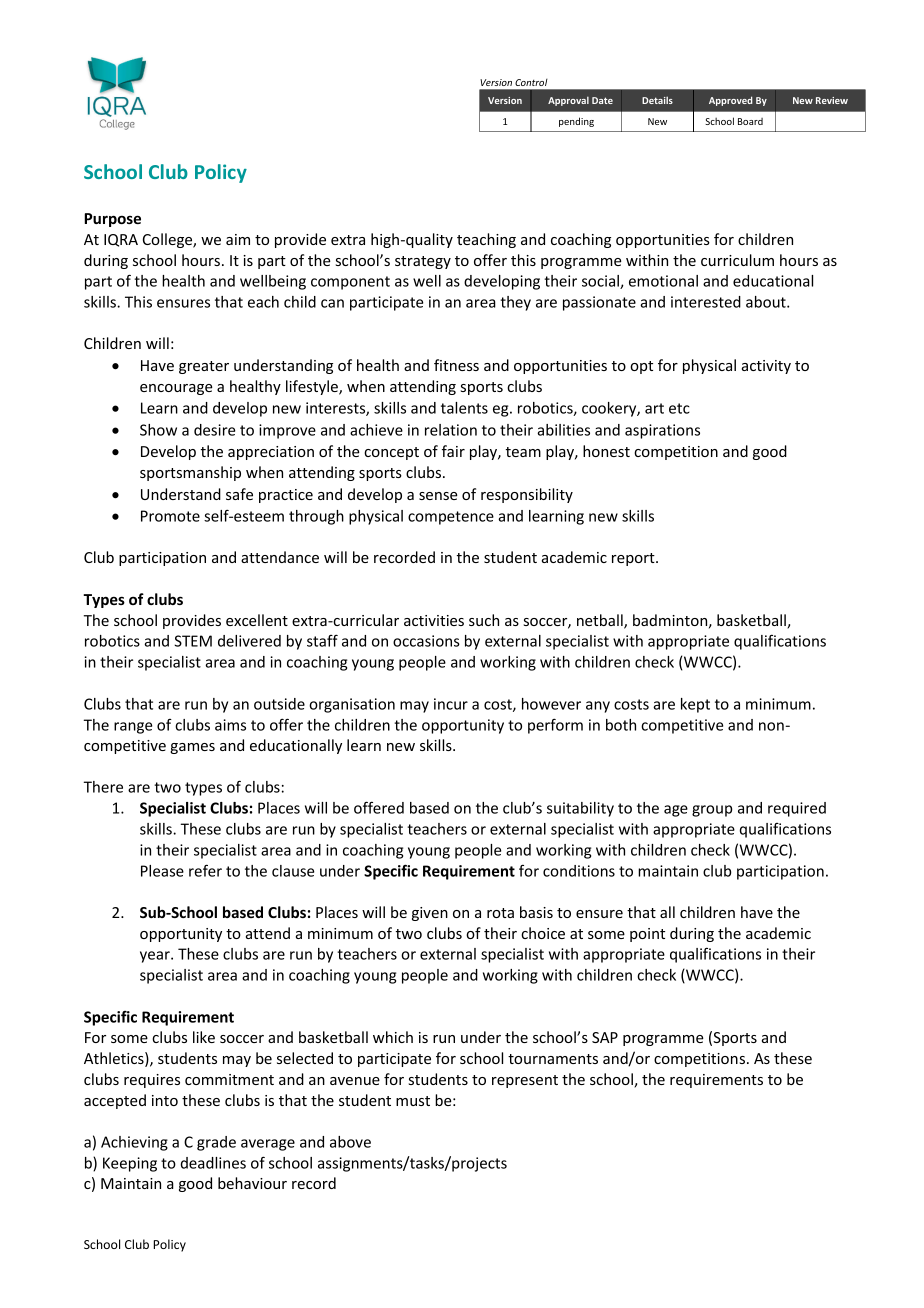 This screenshot has height=1308, width=924. Describe the element at coordinates (750, 121) in the screenshot. I see `Board` at that location.
